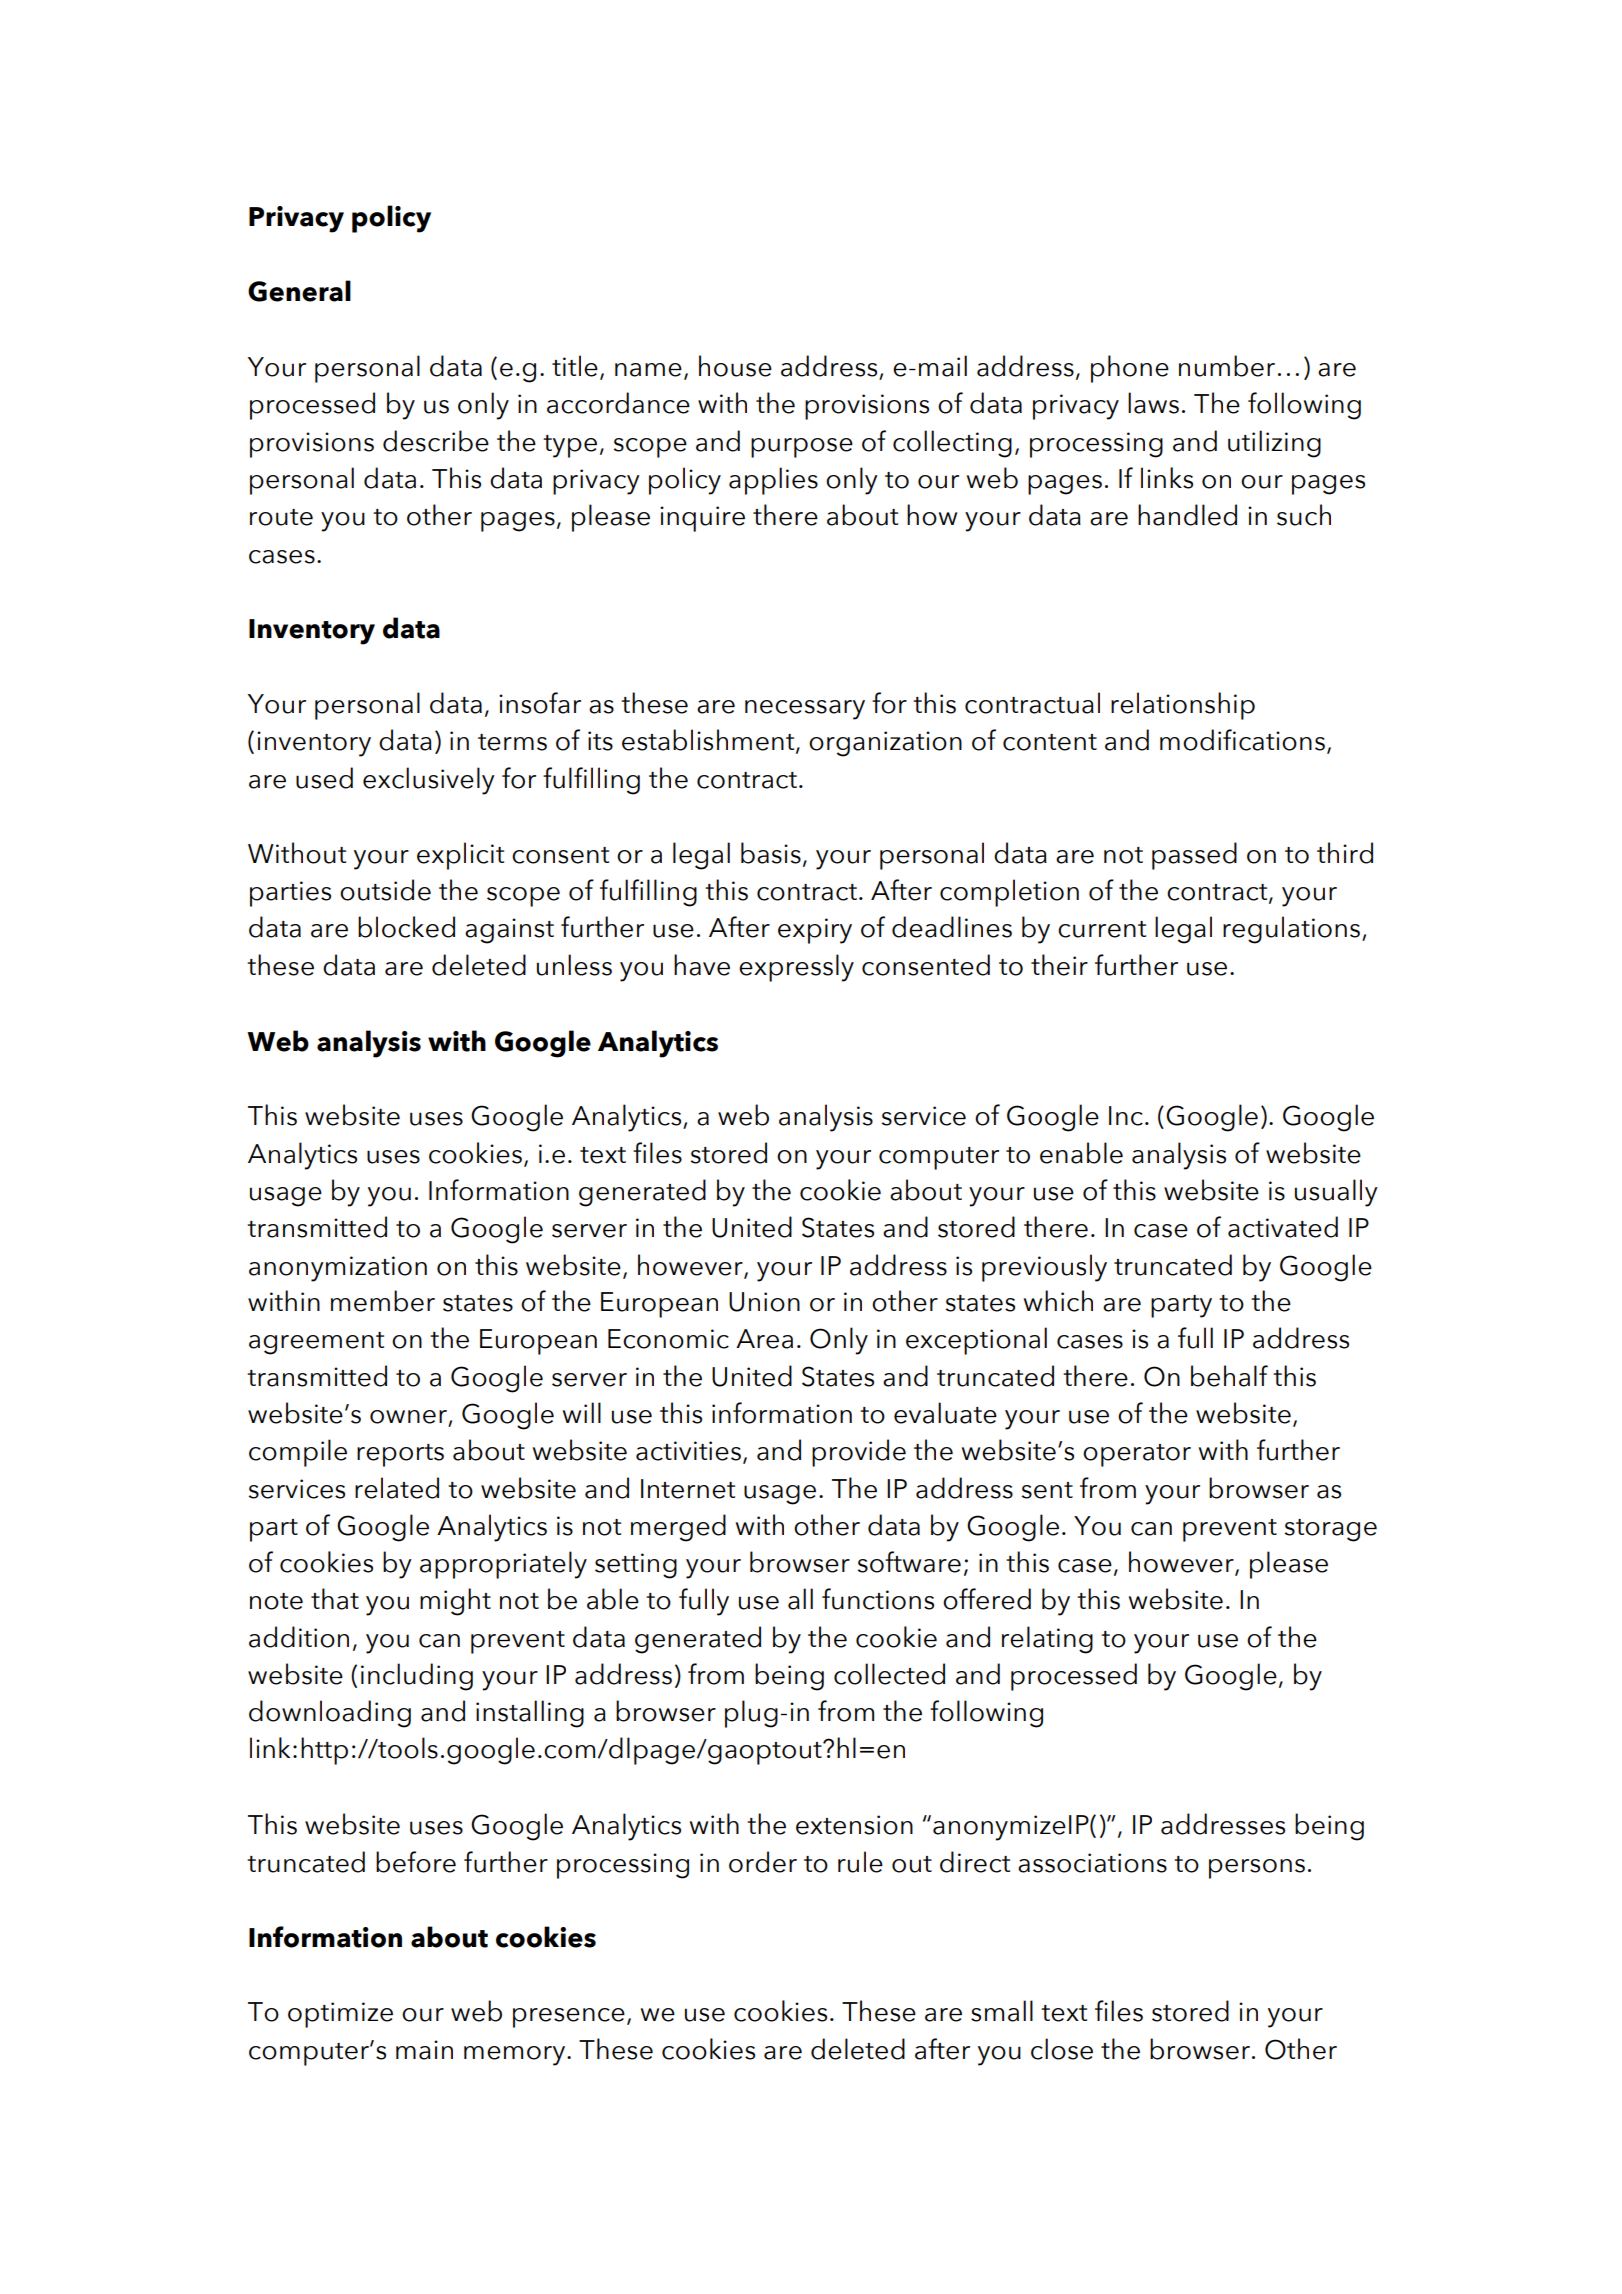  What do you see at coordinates (763, 1862) in the screenshot?
I see `order` at bounding box center [763, 1862].
